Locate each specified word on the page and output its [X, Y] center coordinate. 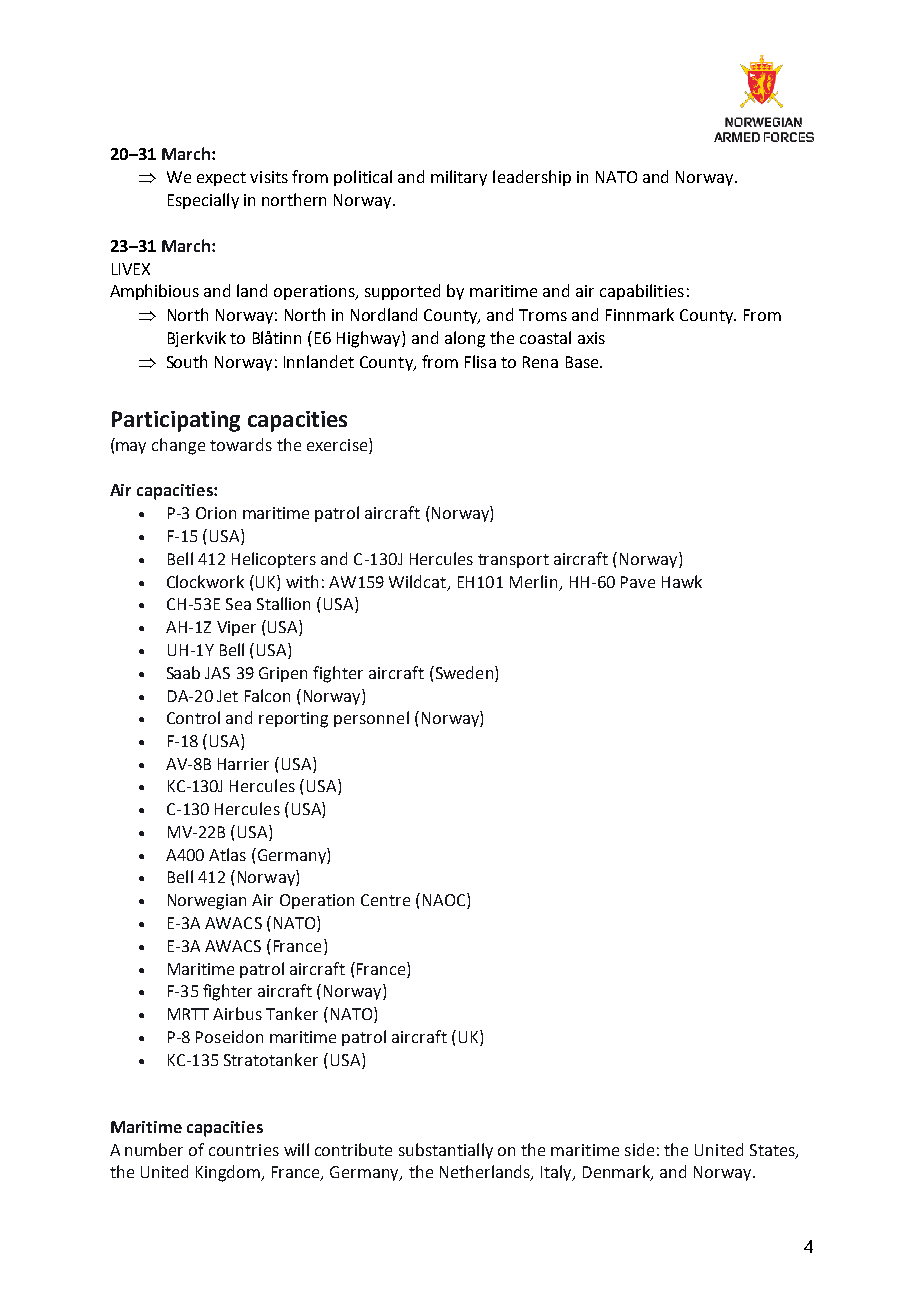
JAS [217, 673]
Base [583, 362]
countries [244, 1150]
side [639, 1149]
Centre [385, 900]
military [459, 178]
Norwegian [207, 902]
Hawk [682, 581]
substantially [446, 1151]
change [178, 446]
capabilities [642, 292]
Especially [203, 201]
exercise [338, 446]
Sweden [464, 672]
